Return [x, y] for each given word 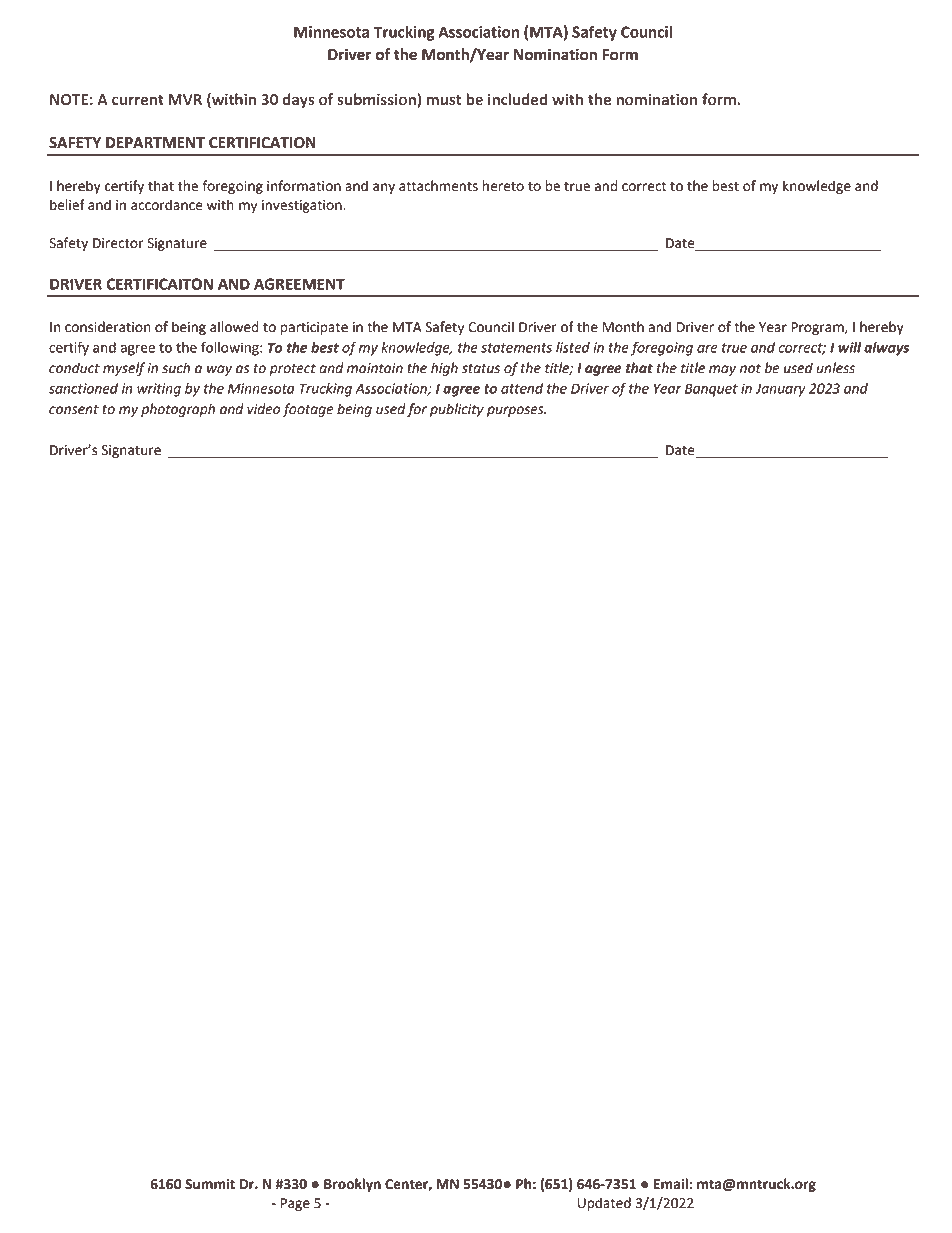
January [780, 390]
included [517, 99]
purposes [516, 411]
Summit [210, 1184]
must [444, 100]
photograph [178, 410]
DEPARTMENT [155, 142]
